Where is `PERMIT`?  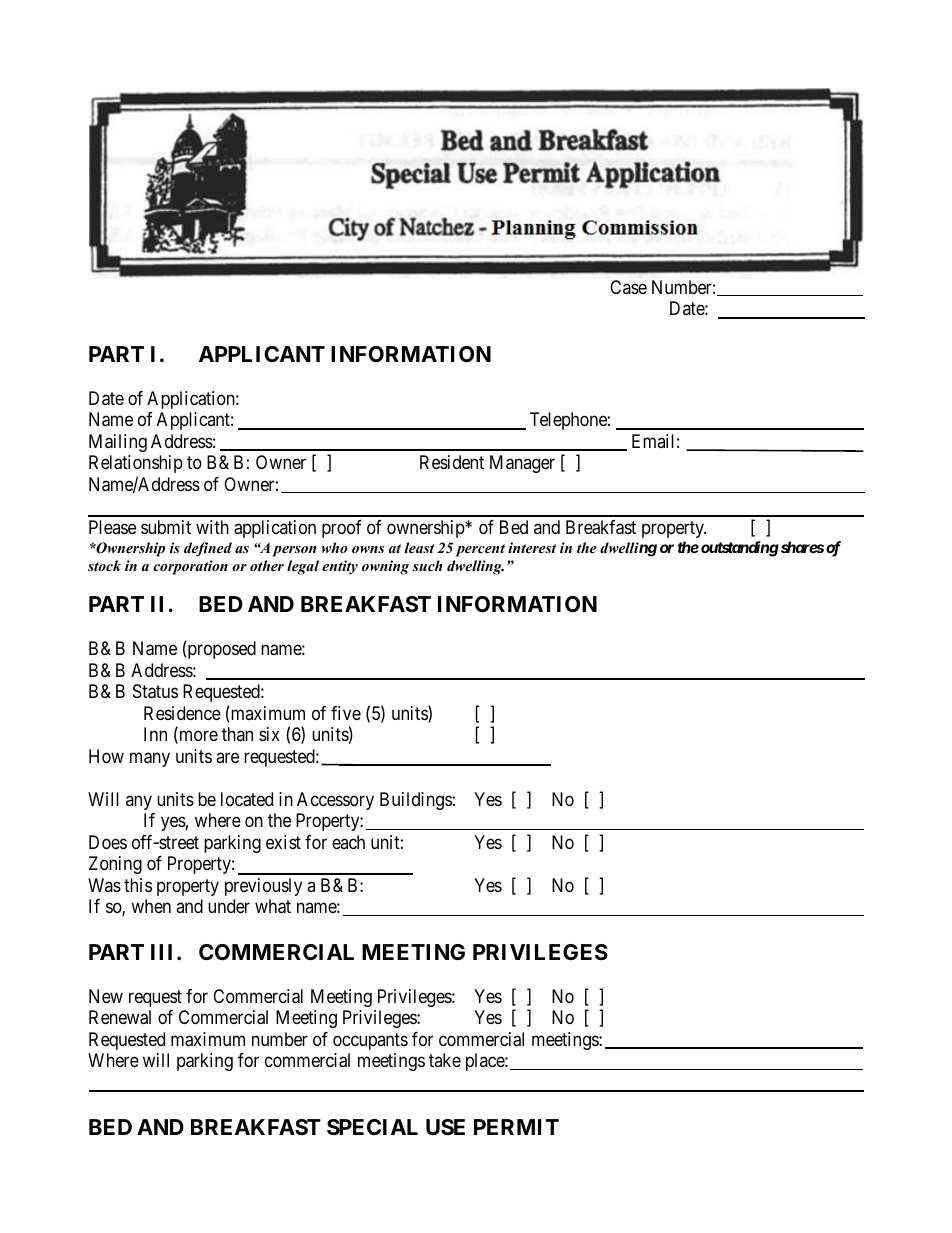
PERMIT is located at coordinates (516, 1127).
